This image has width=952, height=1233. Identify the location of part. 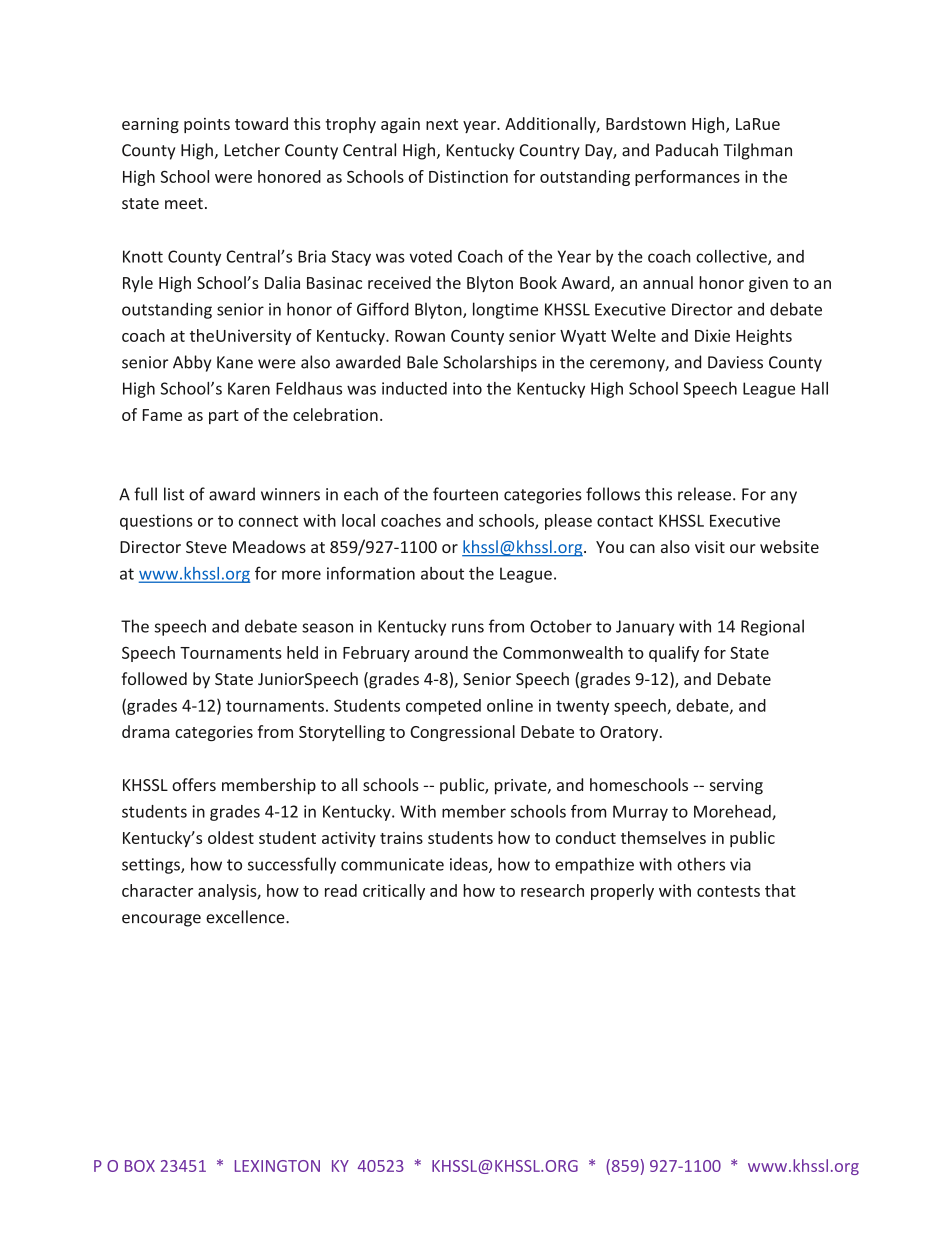
(224, 417).
